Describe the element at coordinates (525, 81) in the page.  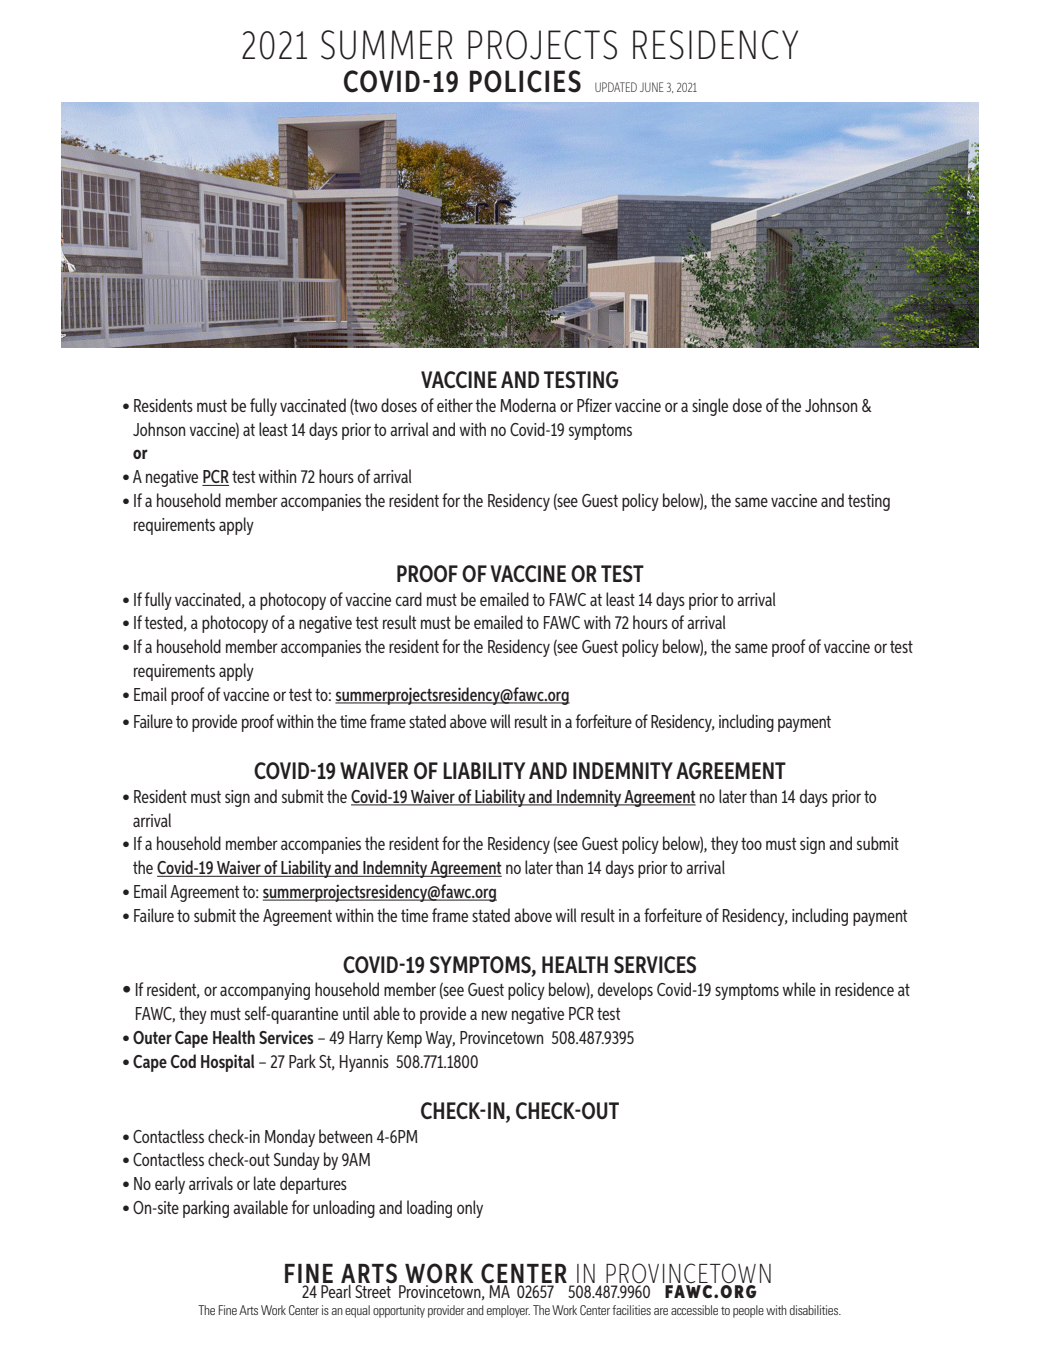
I see `POLICIES` at that location.
